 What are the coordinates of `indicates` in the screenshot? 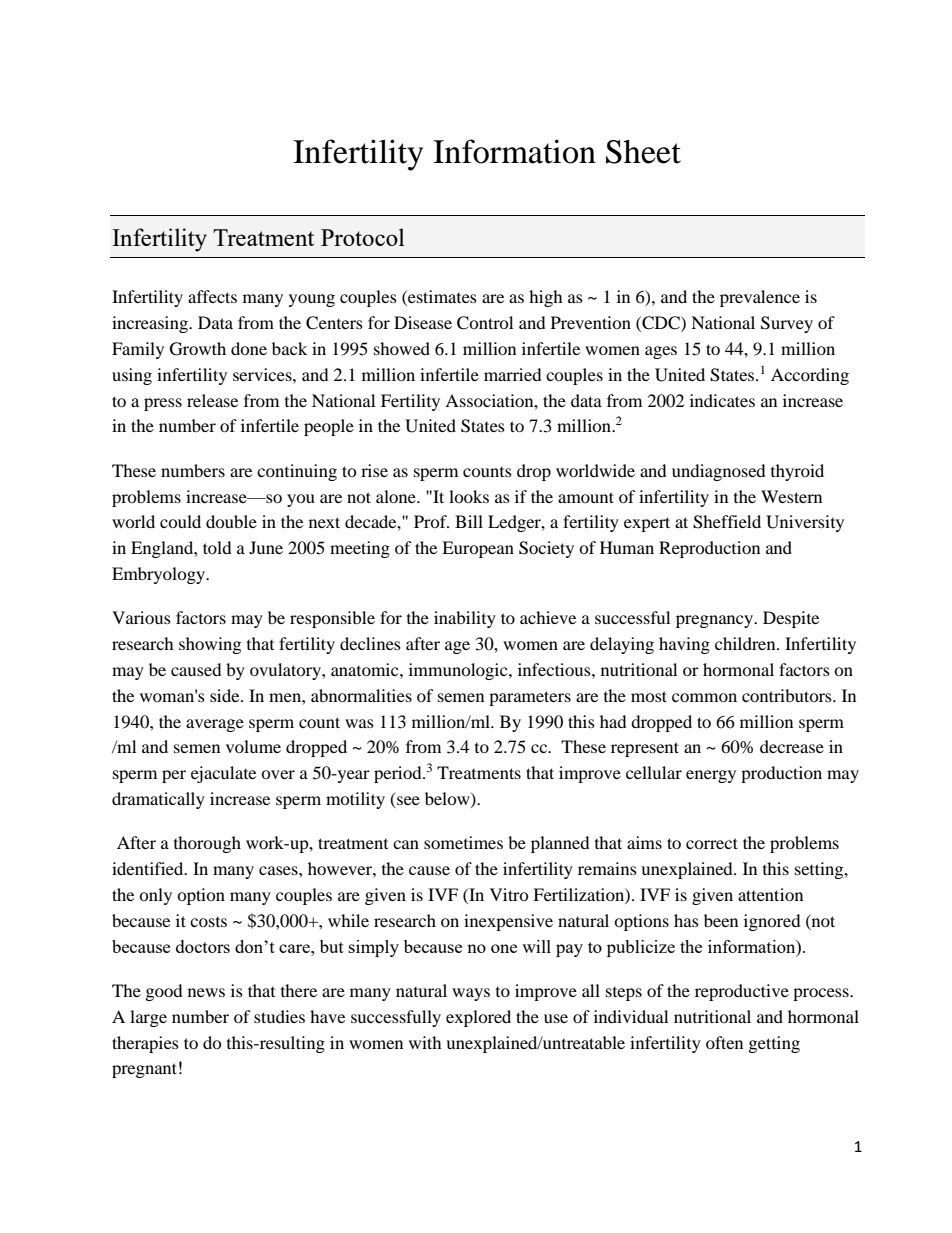 It's located at (722, 400).
